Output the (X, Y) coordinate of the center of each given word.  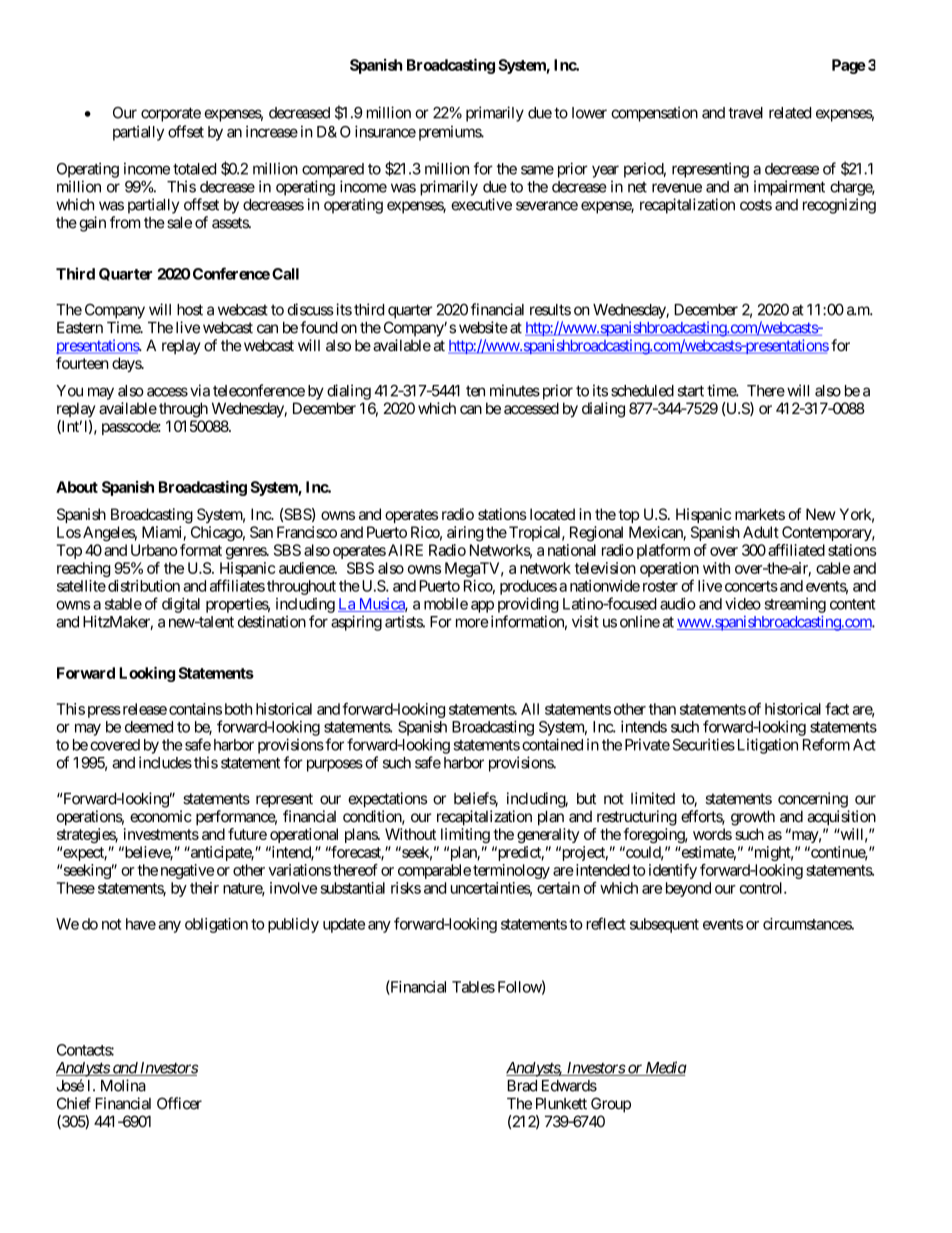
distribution (144, 586)
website (483, 327)
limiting (465, 835)
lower (589, 113)
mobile (446, 604)
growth (753, 818)
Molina (123, 1085)
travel (745, 113)
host (190, 310)
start (690, 391)
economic (161, 816)
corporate (171, 114)
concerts (751, 586)
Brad (522, 1086)
